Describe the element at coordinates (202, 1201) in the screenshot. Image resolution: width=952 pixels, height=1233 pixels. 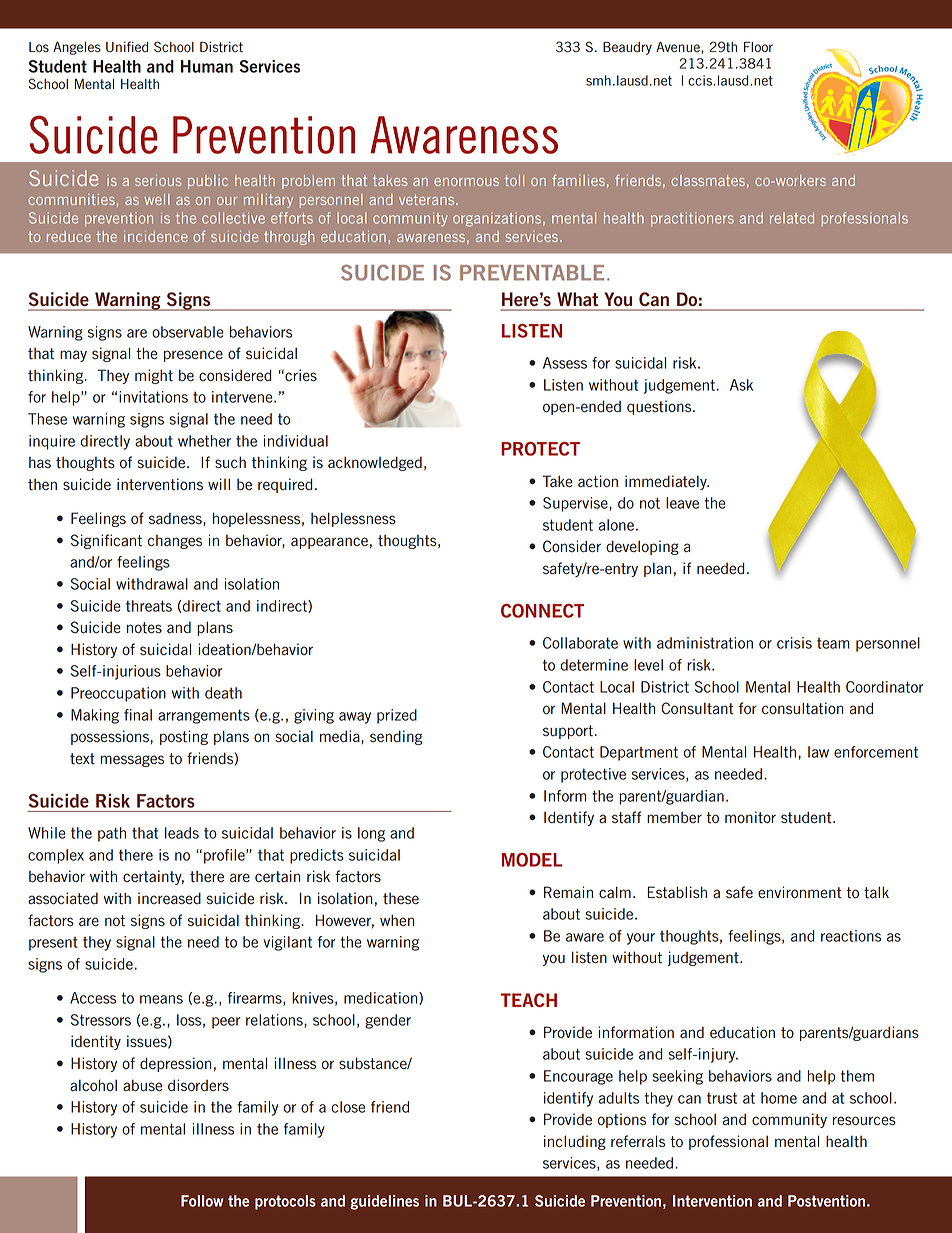
I see `Follow` at that location.
